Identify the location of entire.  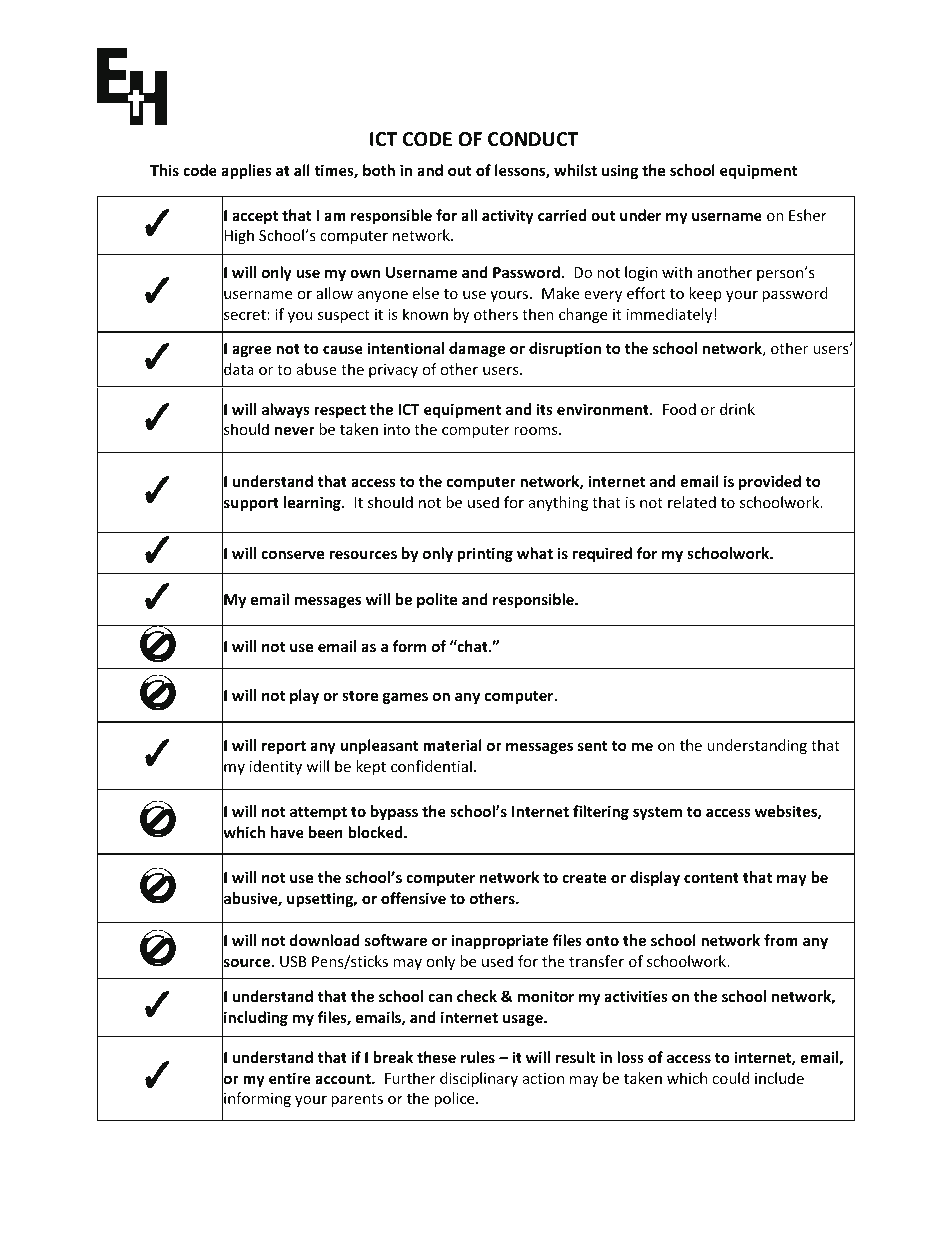
(290, 1078).
